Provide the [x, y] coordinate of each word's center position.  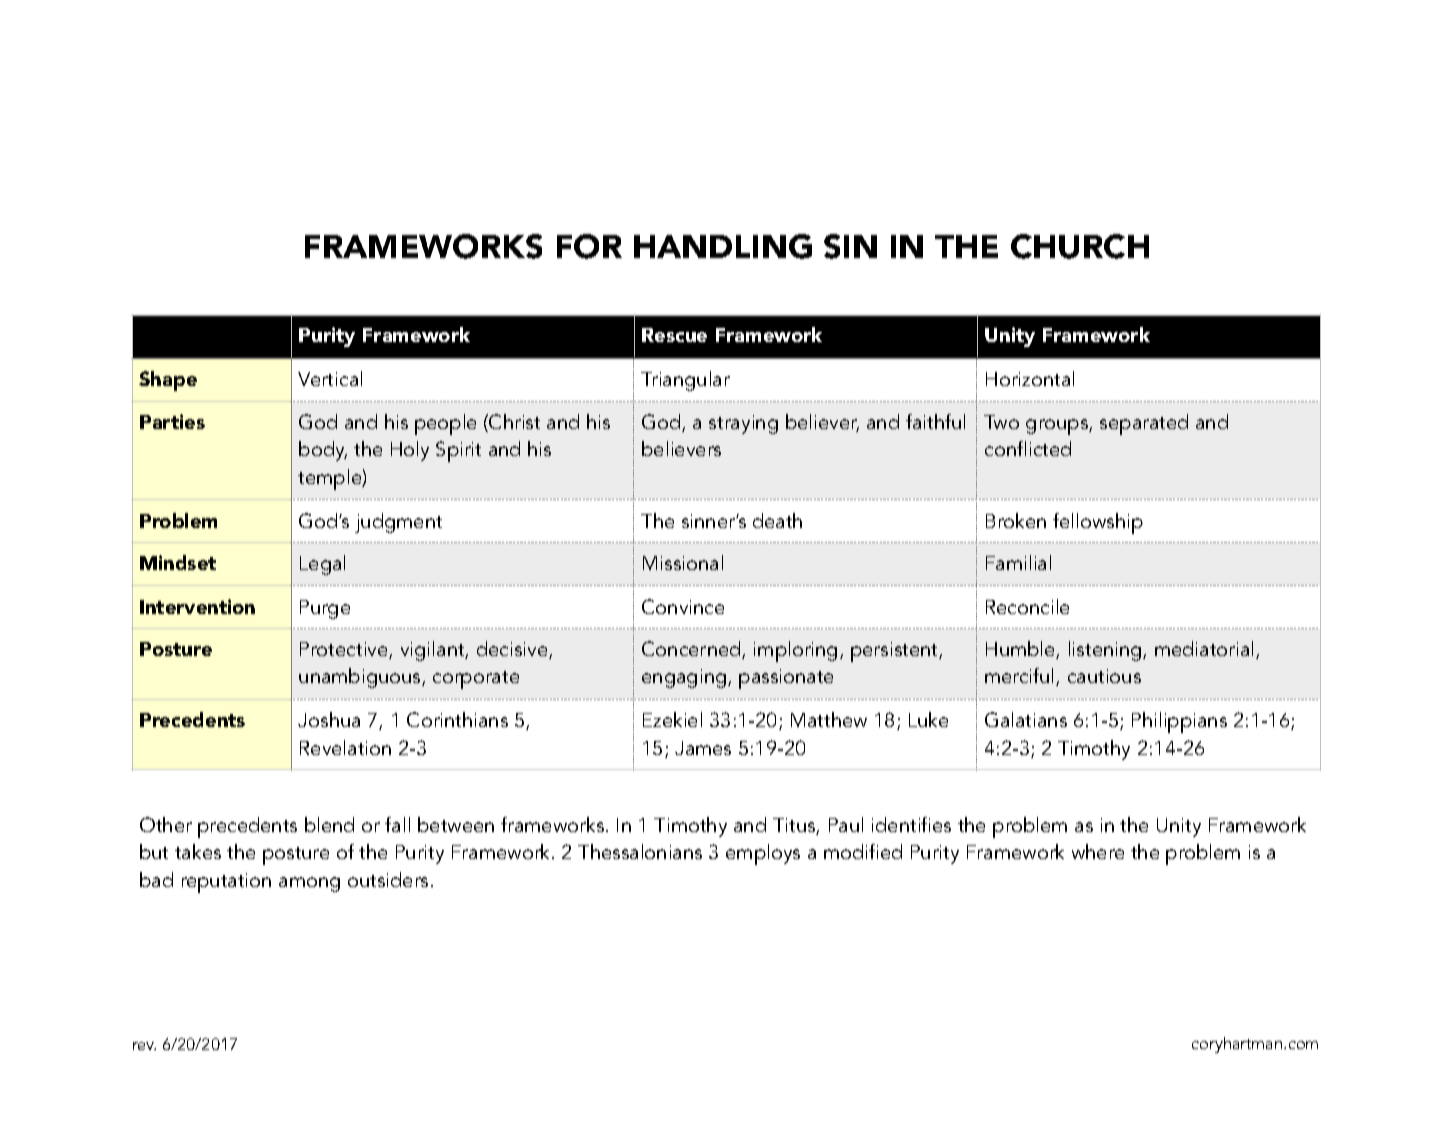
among [309, 884]
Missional [683, 562]
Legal [322, 565]
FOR [589, 246]
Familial [1018, 562]
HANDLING [723, 246]
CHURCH [1080, 246]
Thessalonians [640, 851]
